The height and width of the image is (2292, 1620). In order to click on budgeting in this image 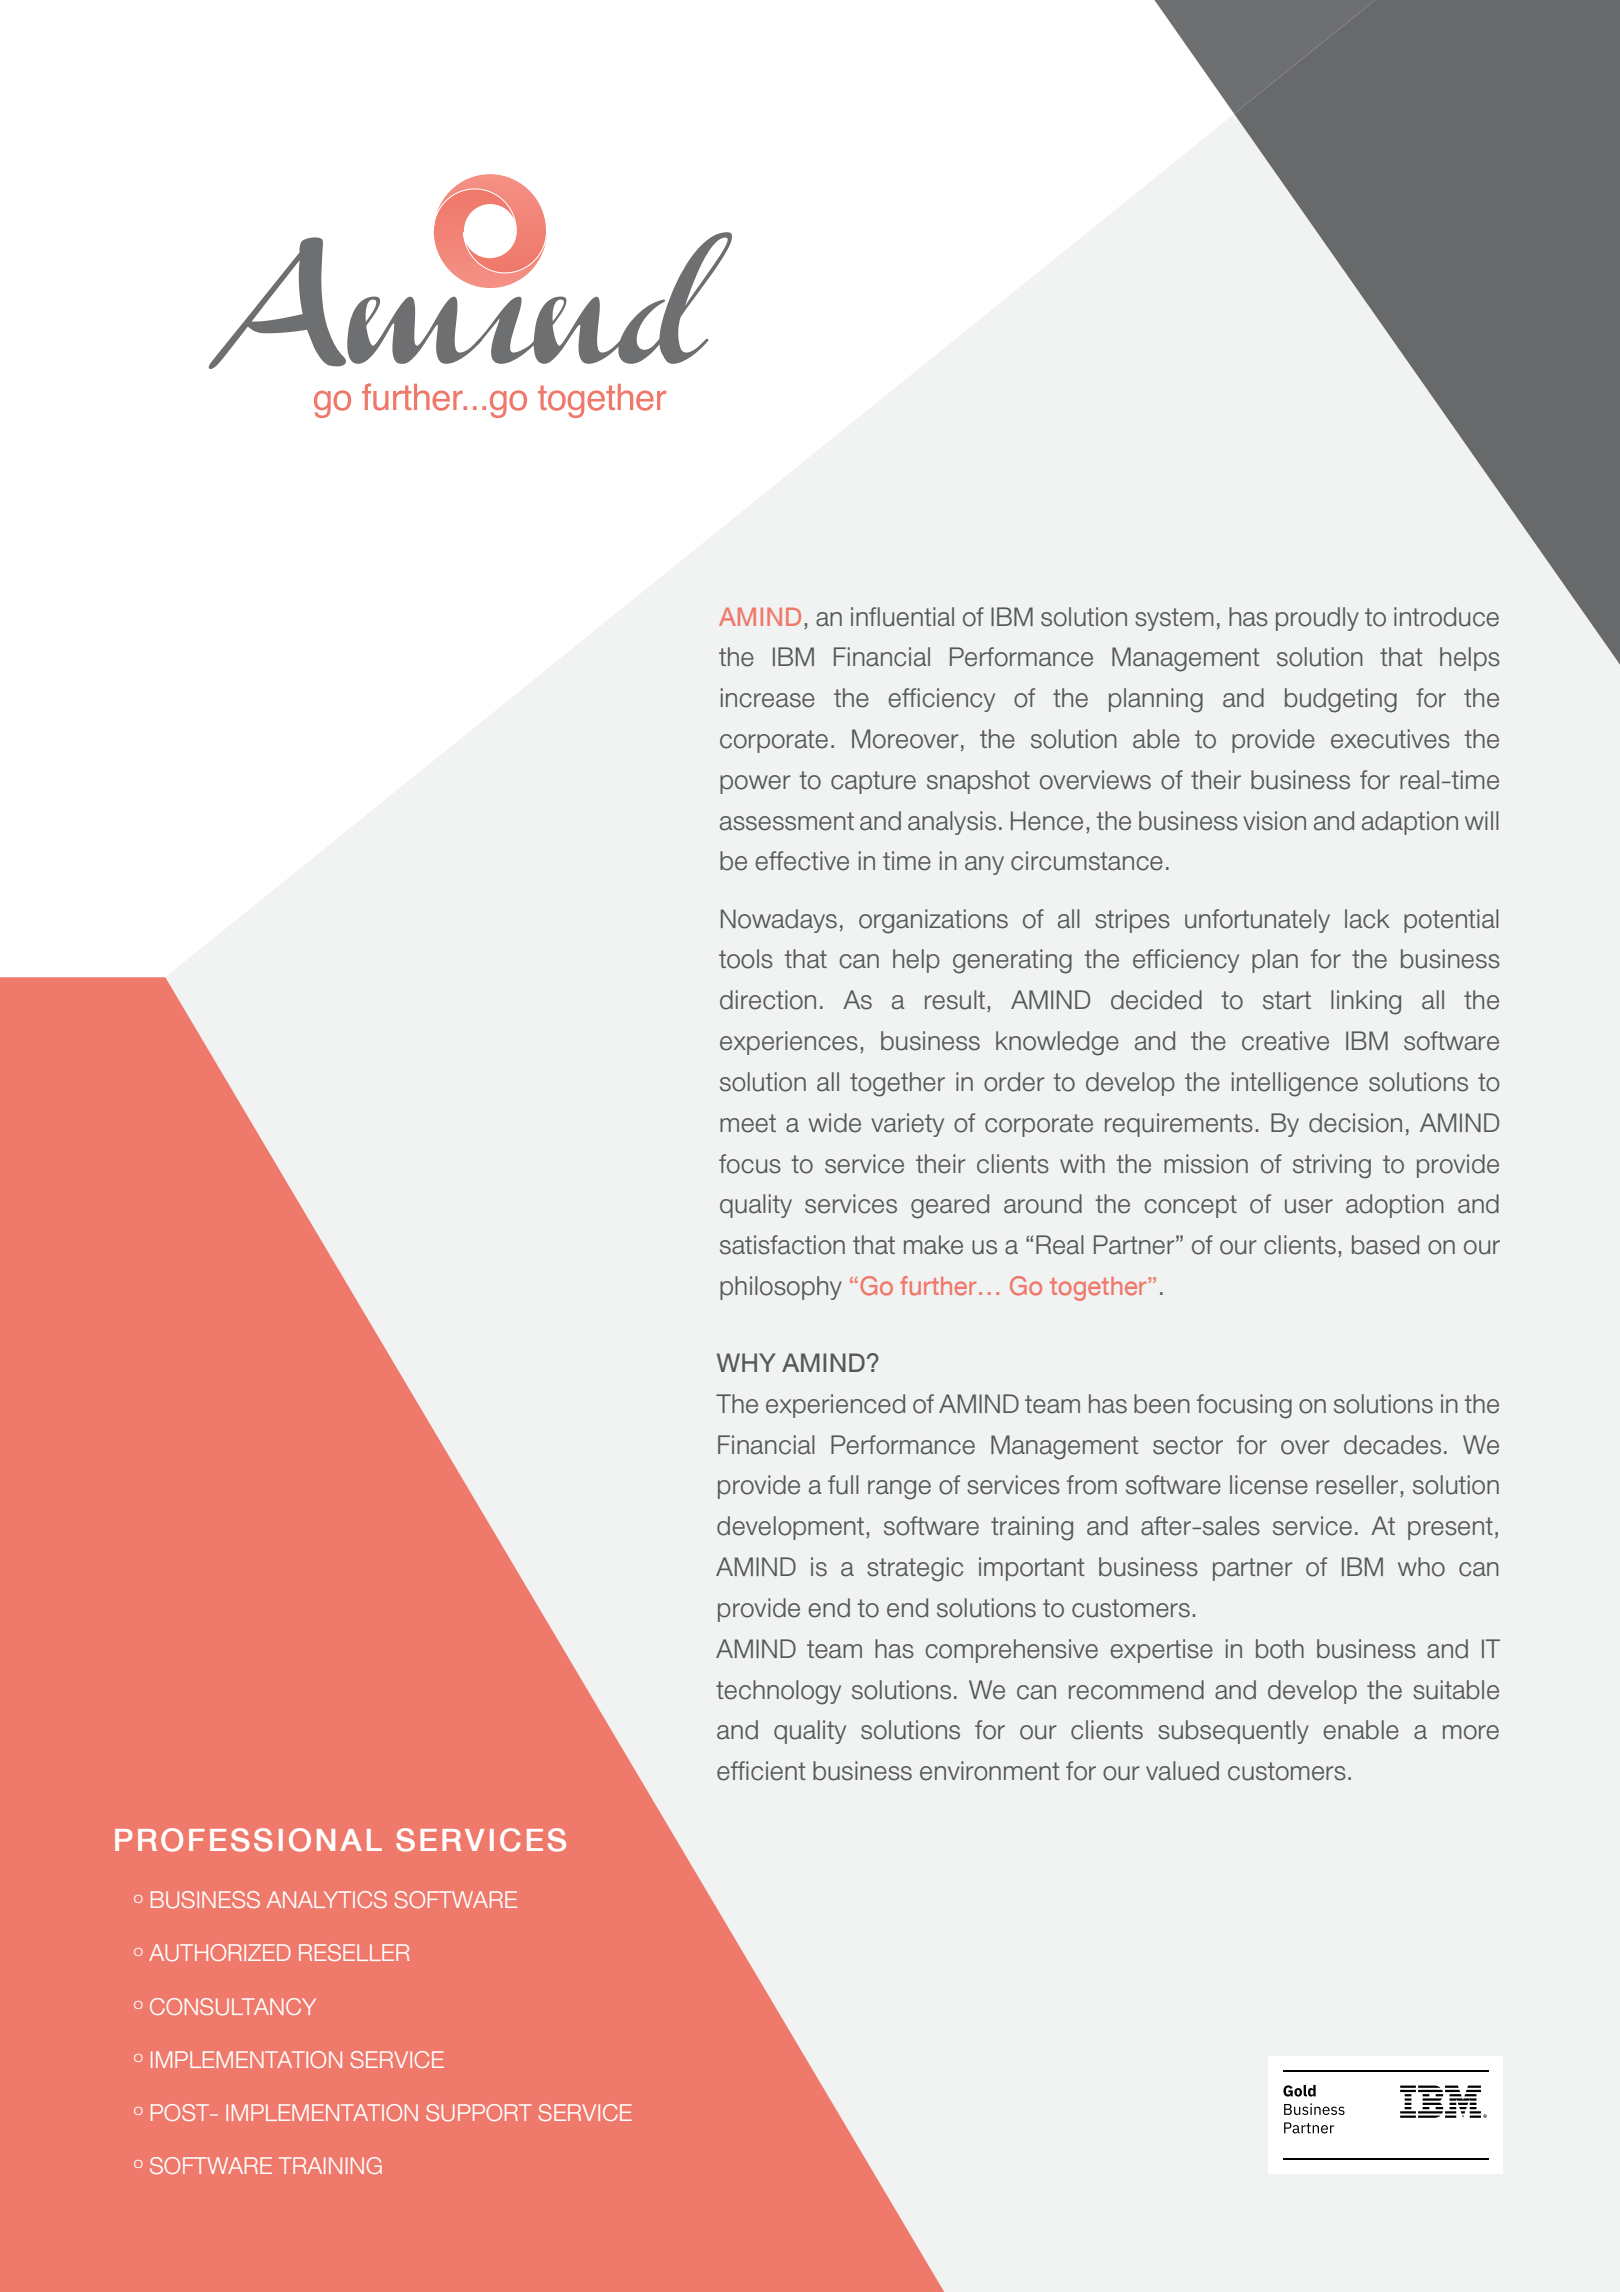, I will do `click(1341, 700)`.
